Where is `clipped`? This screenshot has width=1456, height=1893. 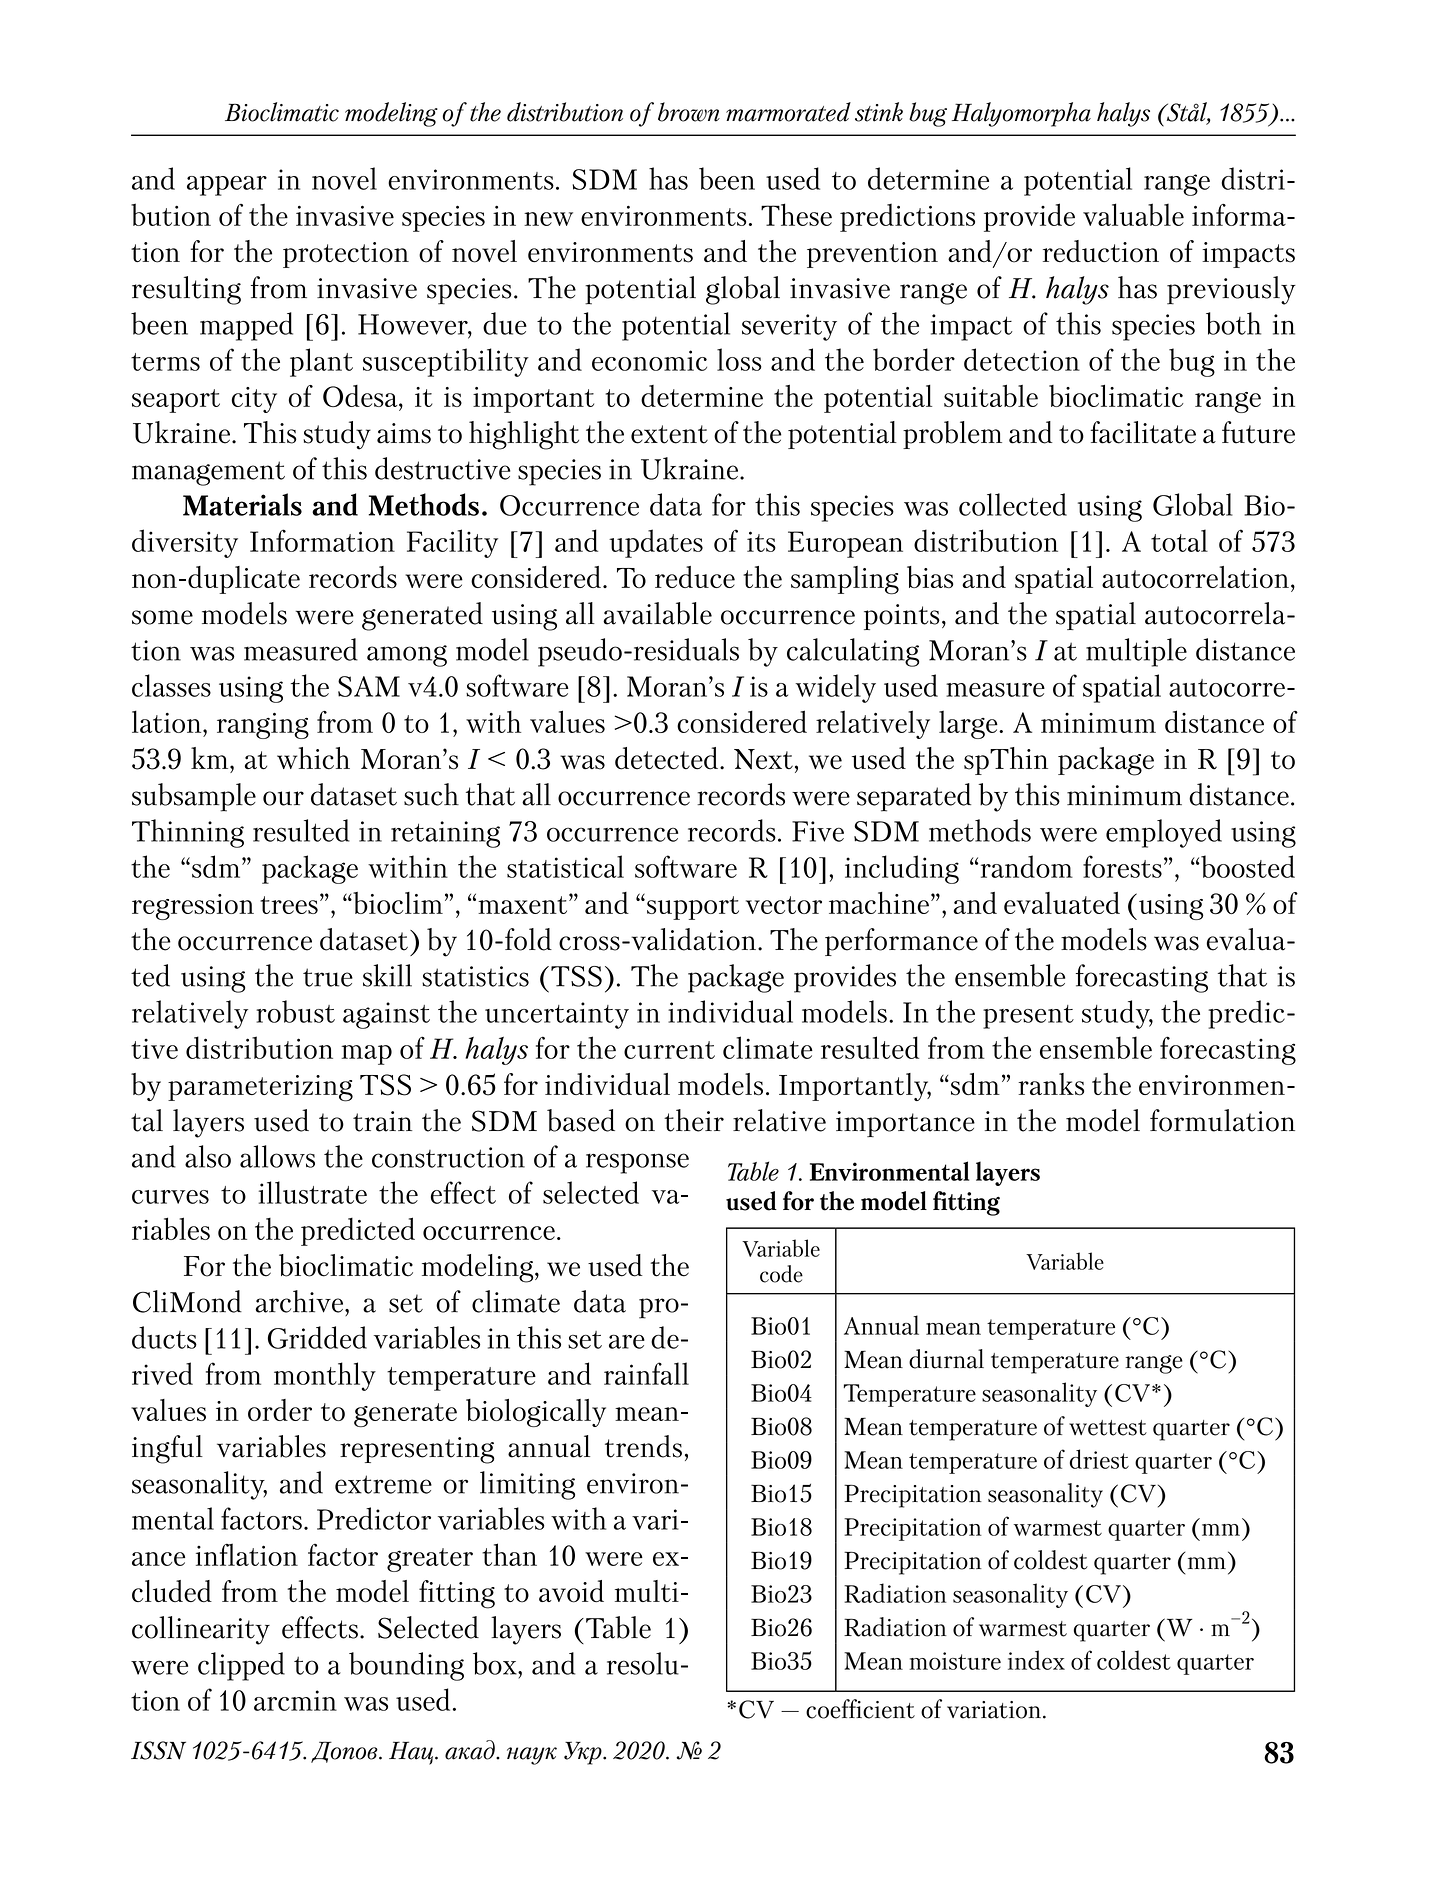 clipped is located at coordinates (241, 1666).
